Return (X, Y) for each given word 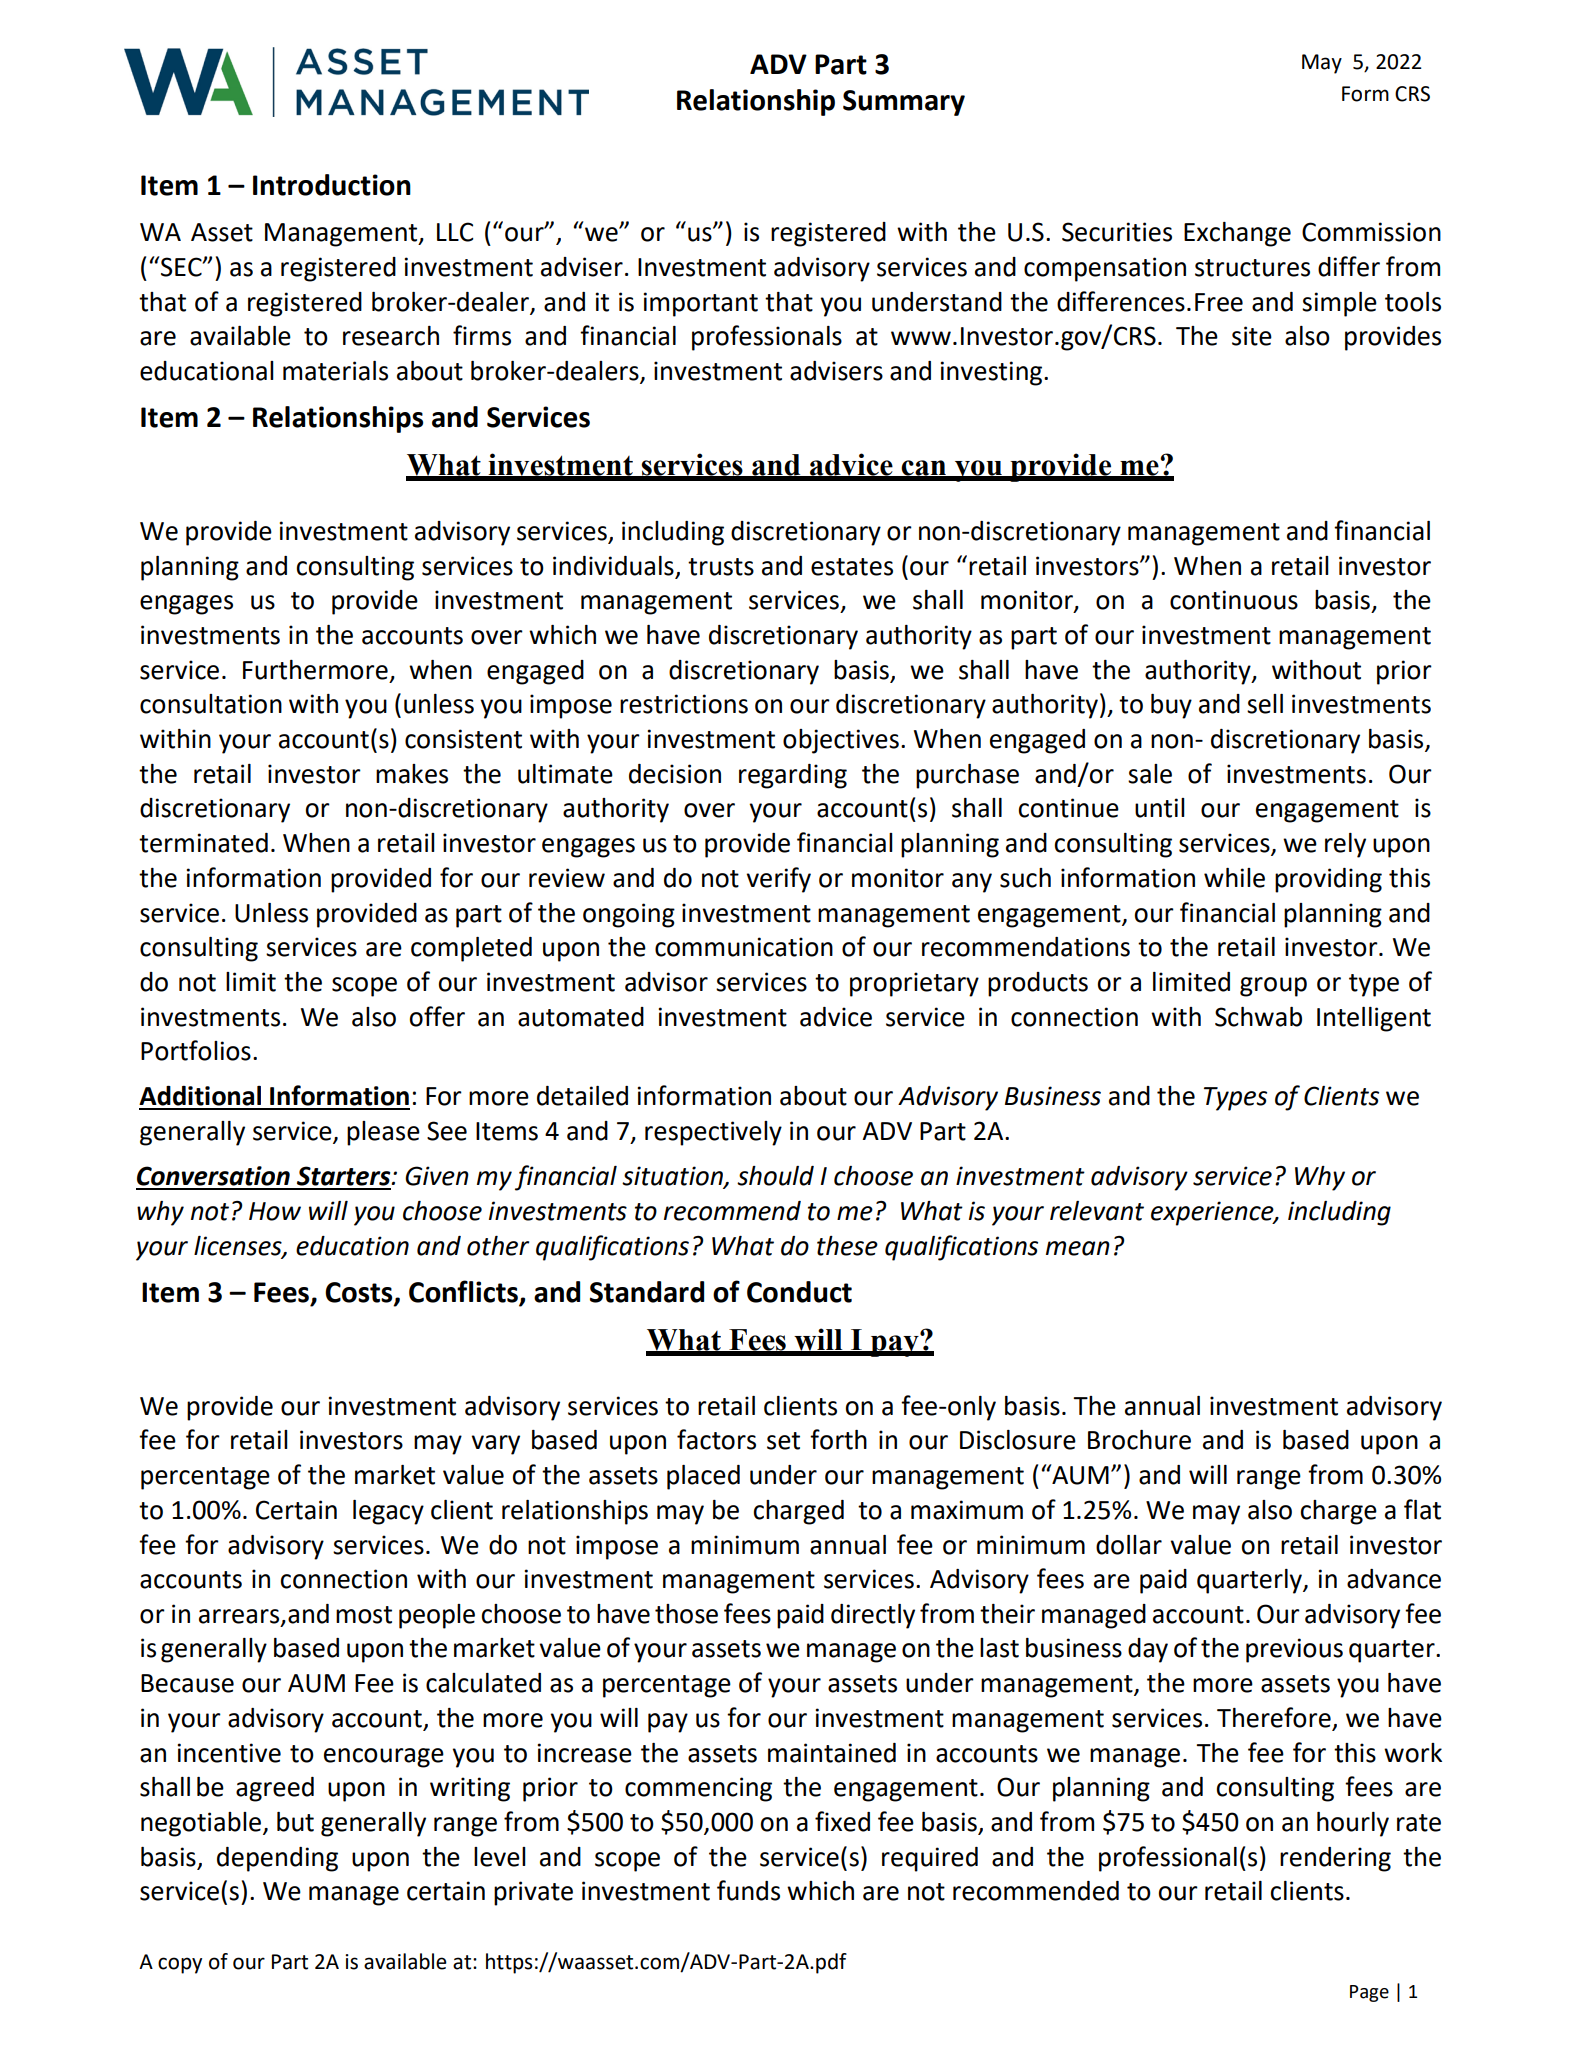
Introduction (332, 185)
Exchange (1237, 234)
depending (277, 1859)
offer (437, 1016)
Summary (904, 103)
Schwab (1258, 1017)
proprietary (914, 984)
